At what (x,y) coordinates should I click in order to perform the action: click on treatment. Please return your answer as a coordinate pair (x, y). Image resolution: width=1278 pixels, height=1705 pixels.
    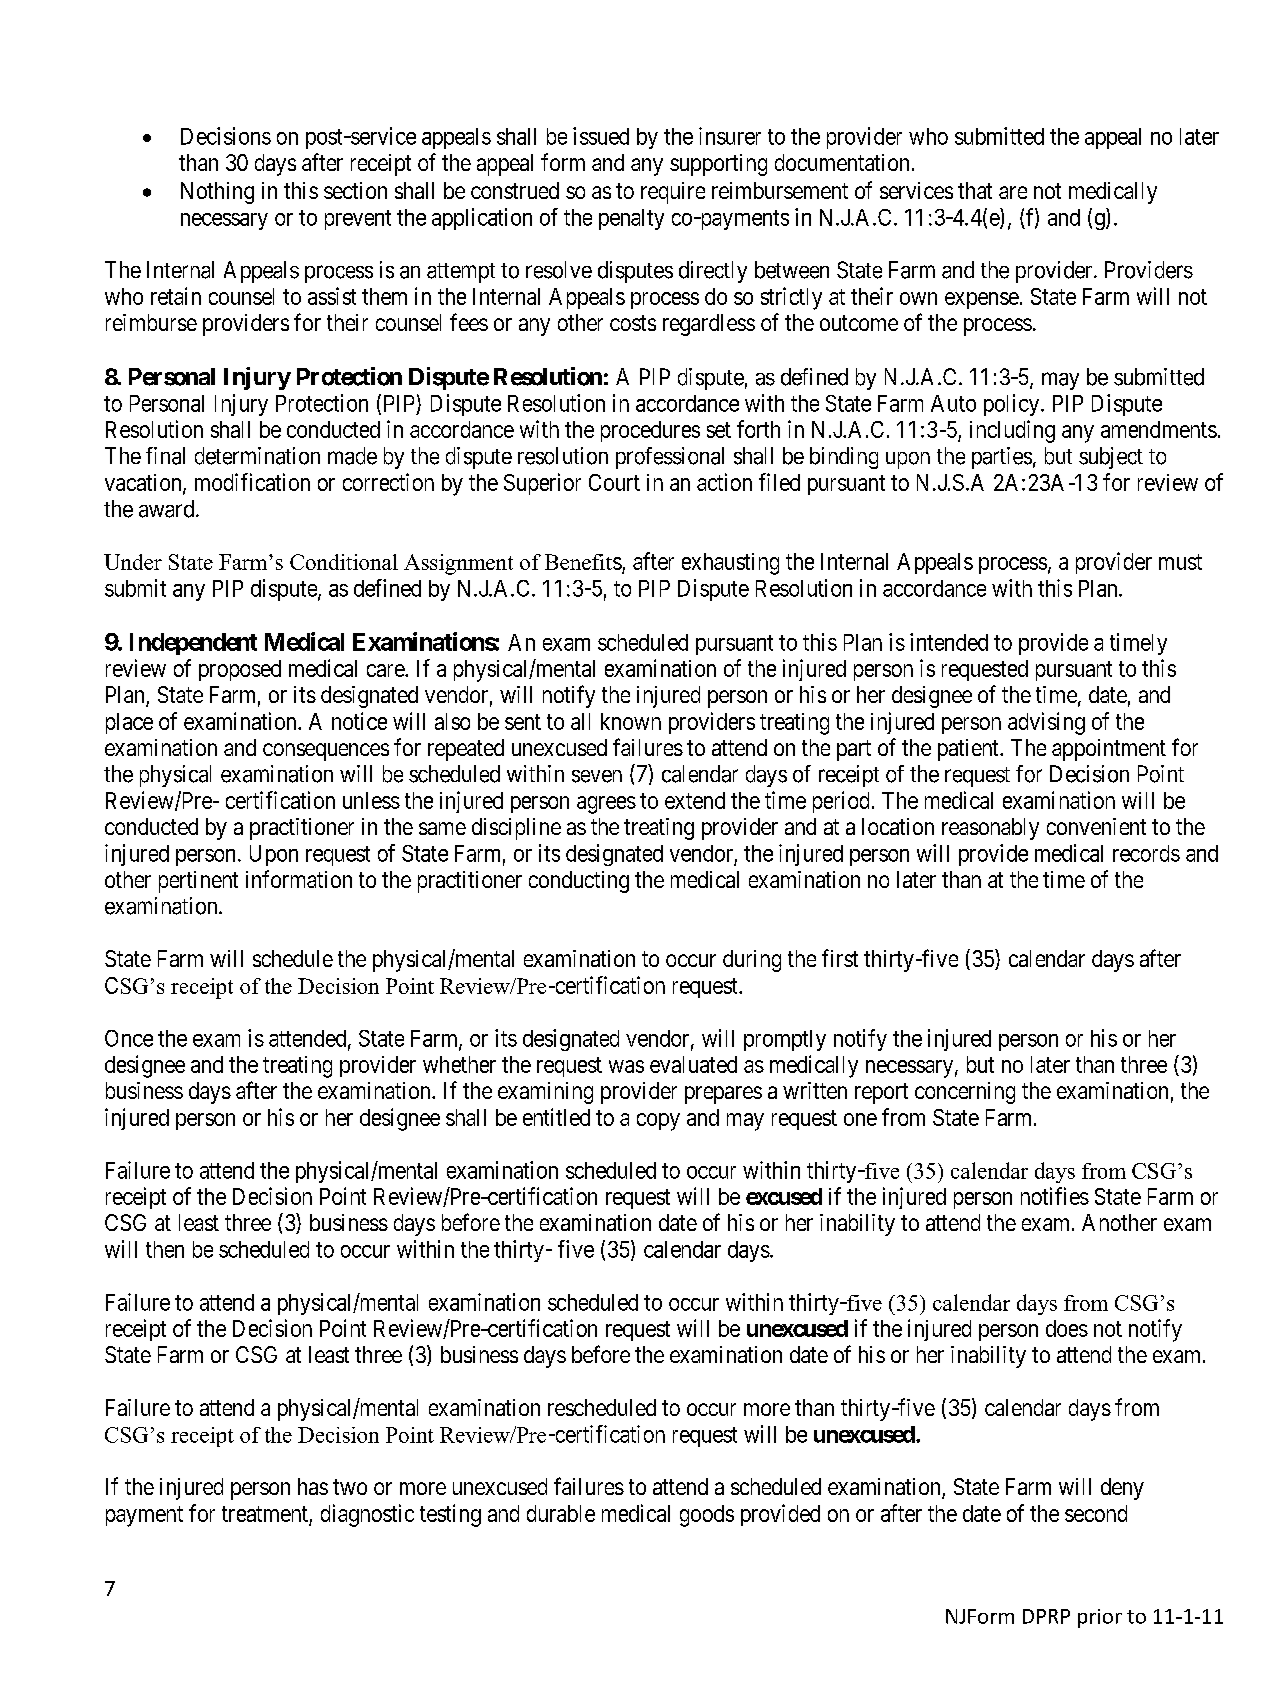
    Looking at the image, I should click on (265, 1514).
